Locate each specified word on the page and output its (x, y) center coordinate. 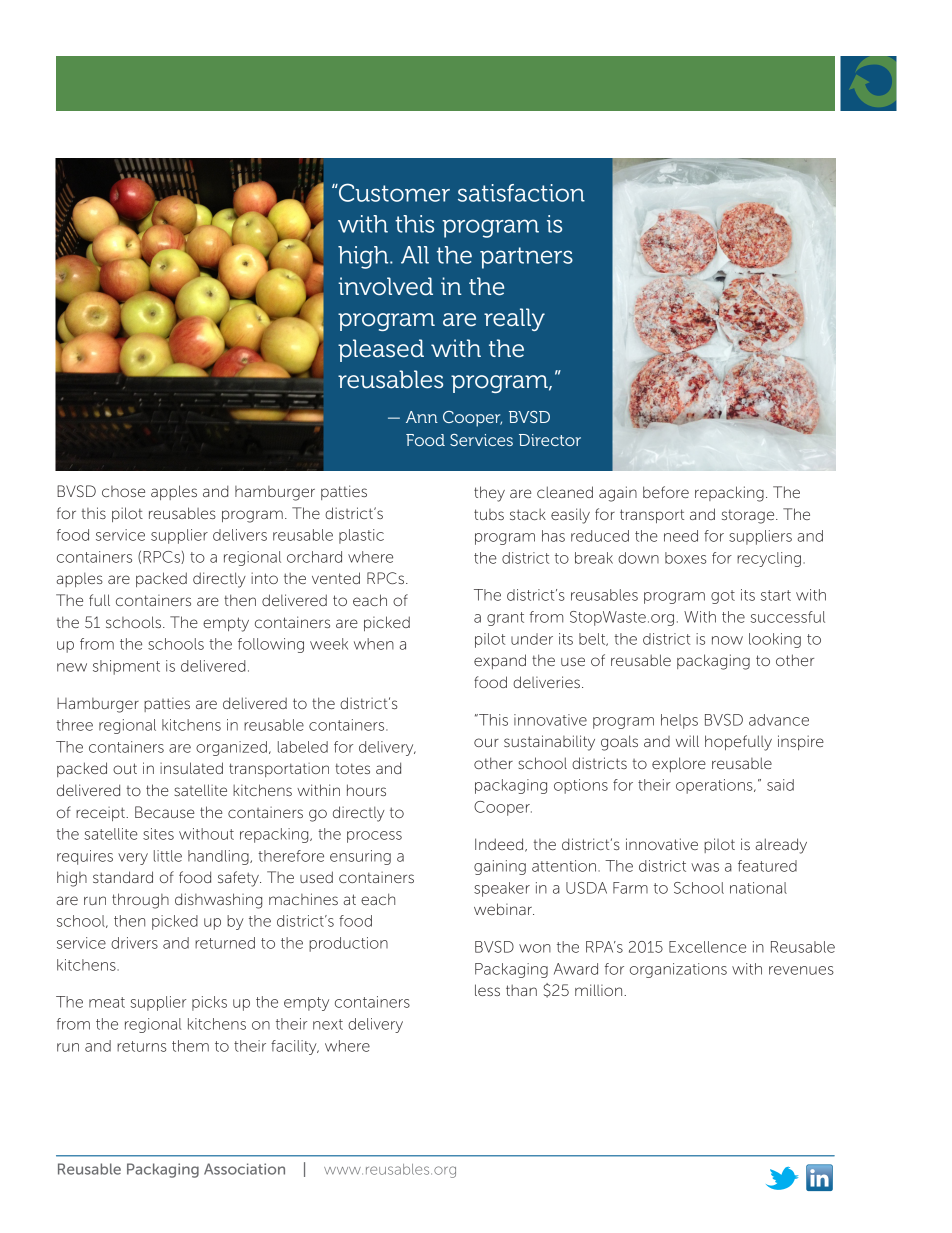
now (727, 640)
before (666, 492)
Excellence (707, 947)
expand (500, 661)
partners (526, 258)
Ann (422, 417)
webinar (504, 909)
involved (385, 286)
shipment (126, 667)
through (140, 901)
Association (244, 1169)
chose (123, 491)
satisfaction (521, 193)
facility (295, 1047)
